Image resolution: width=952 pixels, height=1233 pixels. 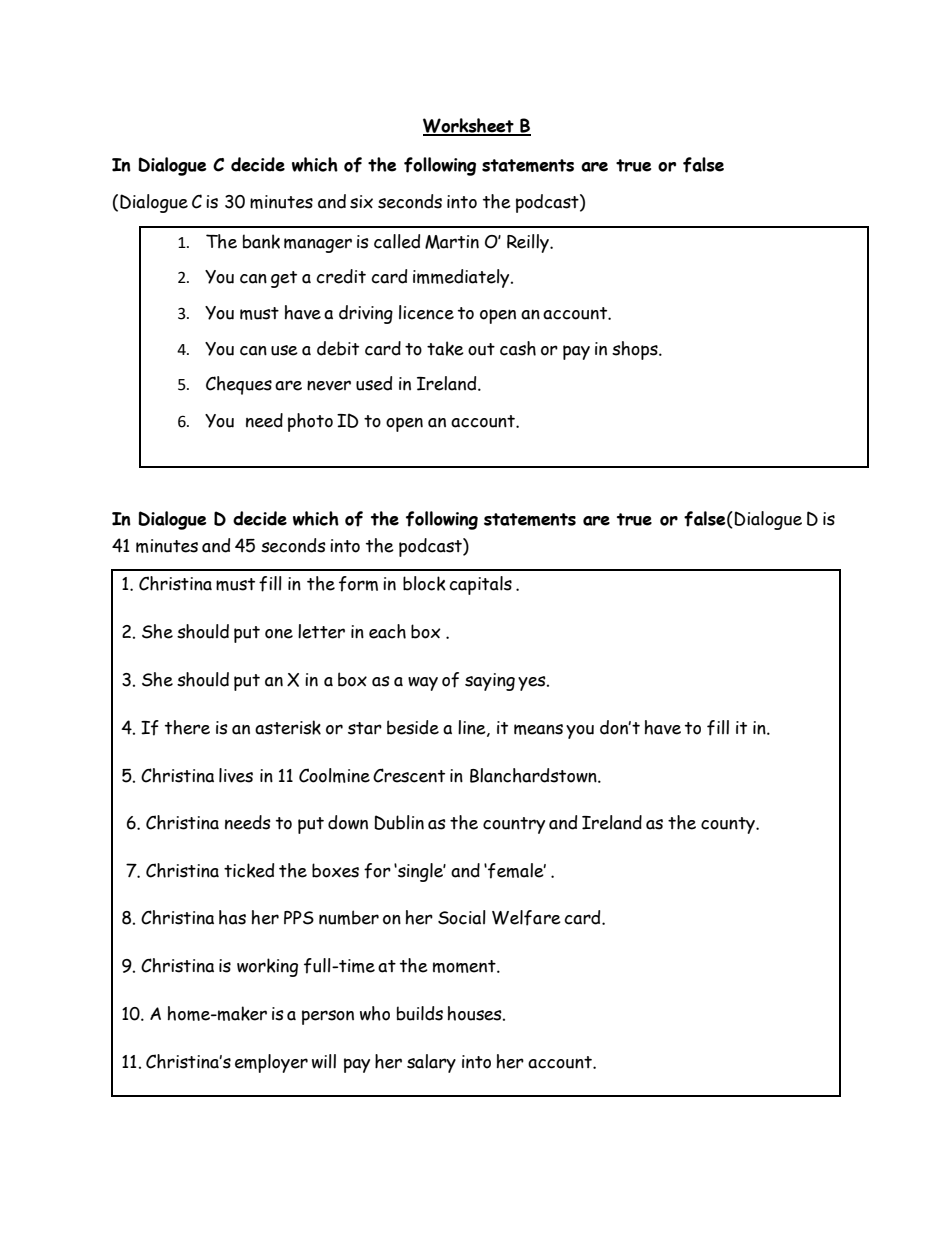 What do you see at coordinates (310, 422) in the screenshot?
I see `photo` at bounding box center [310, 422].
